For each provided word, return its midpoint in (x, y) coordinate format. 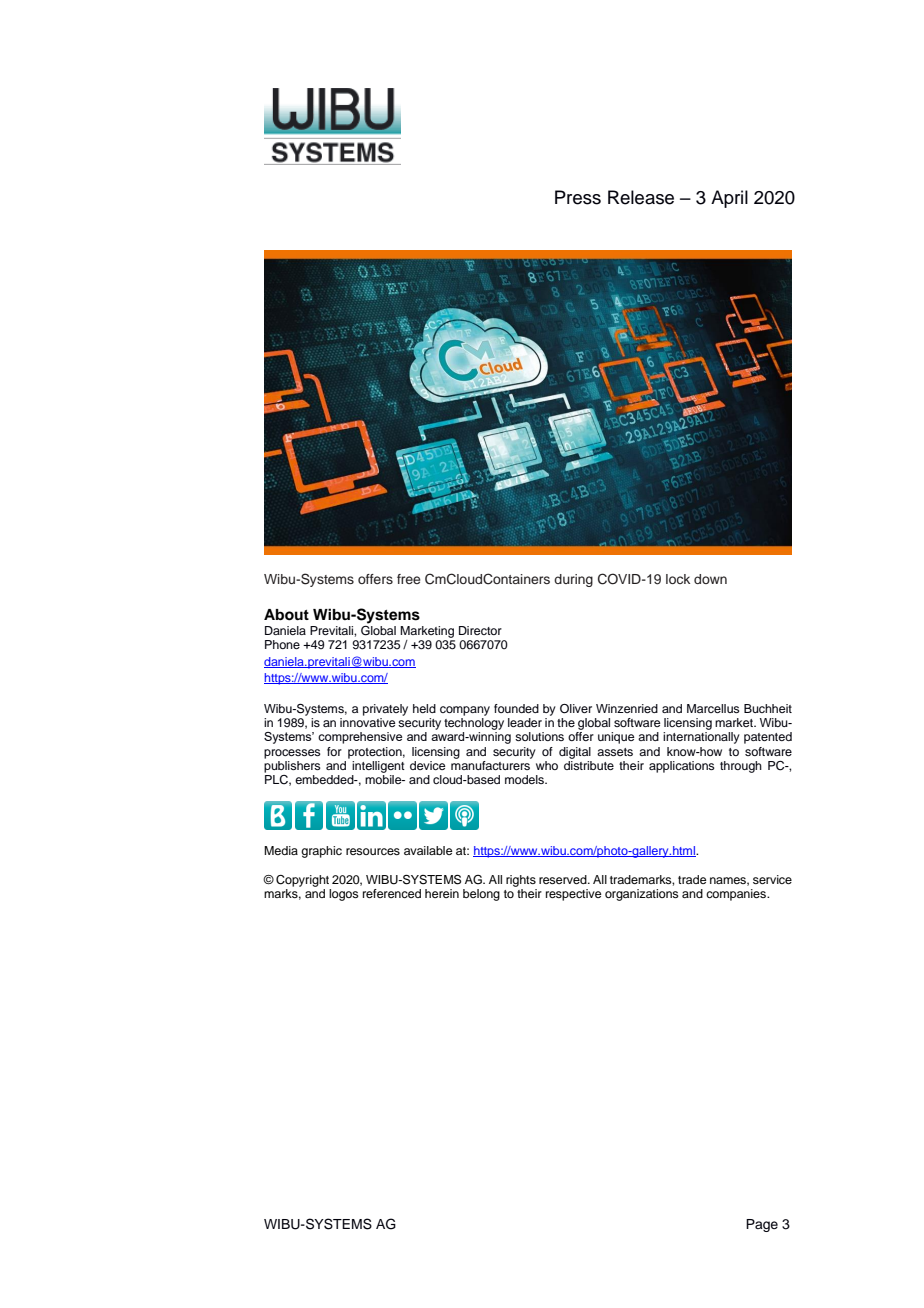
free (408, 579)
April (729, 199)
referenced (392, 893)
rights (521, 881)
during (573, 580)
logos (344, 895)
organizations (642, 895)
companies (737, 895)
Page (762, 1225)
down (710, 579)
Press (578, 197)
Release (641, 197)
